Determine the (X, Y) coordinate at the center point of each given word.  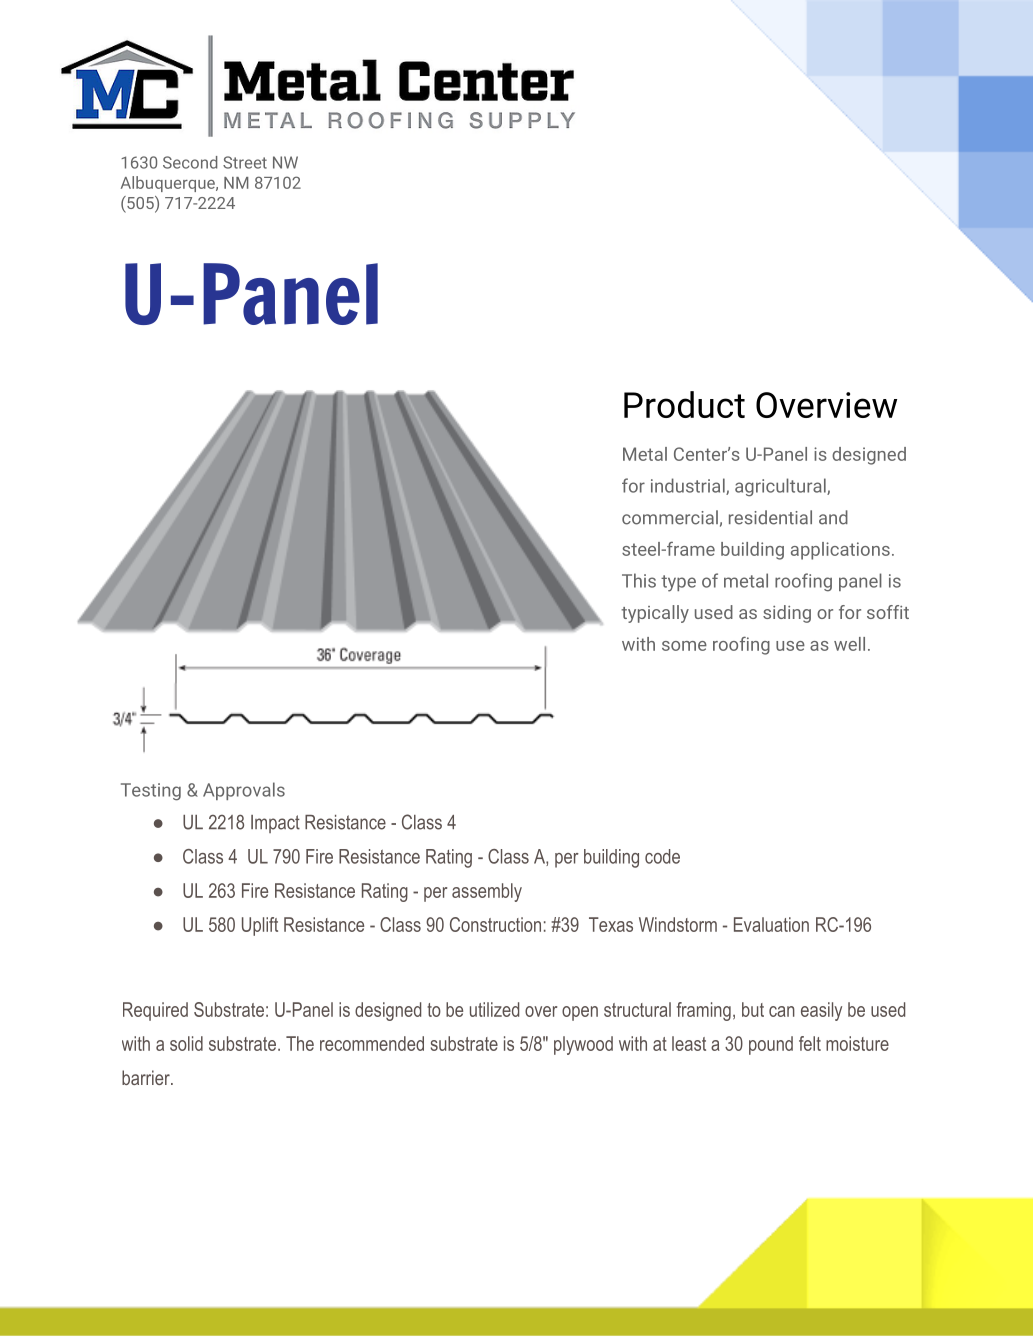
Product (684, 404)
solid (186, 1043)
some (684, 646)
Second (190, 162)
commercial (670, 517)
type (678, 583)
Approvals (244, 791)
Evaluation (771, 924)
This (639, 580)
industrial (689, 486)
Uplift (260, 926)
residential (770, 517)
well (849, 644)
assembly (487, 892)
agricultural (781, 487)
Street (245, 162)
